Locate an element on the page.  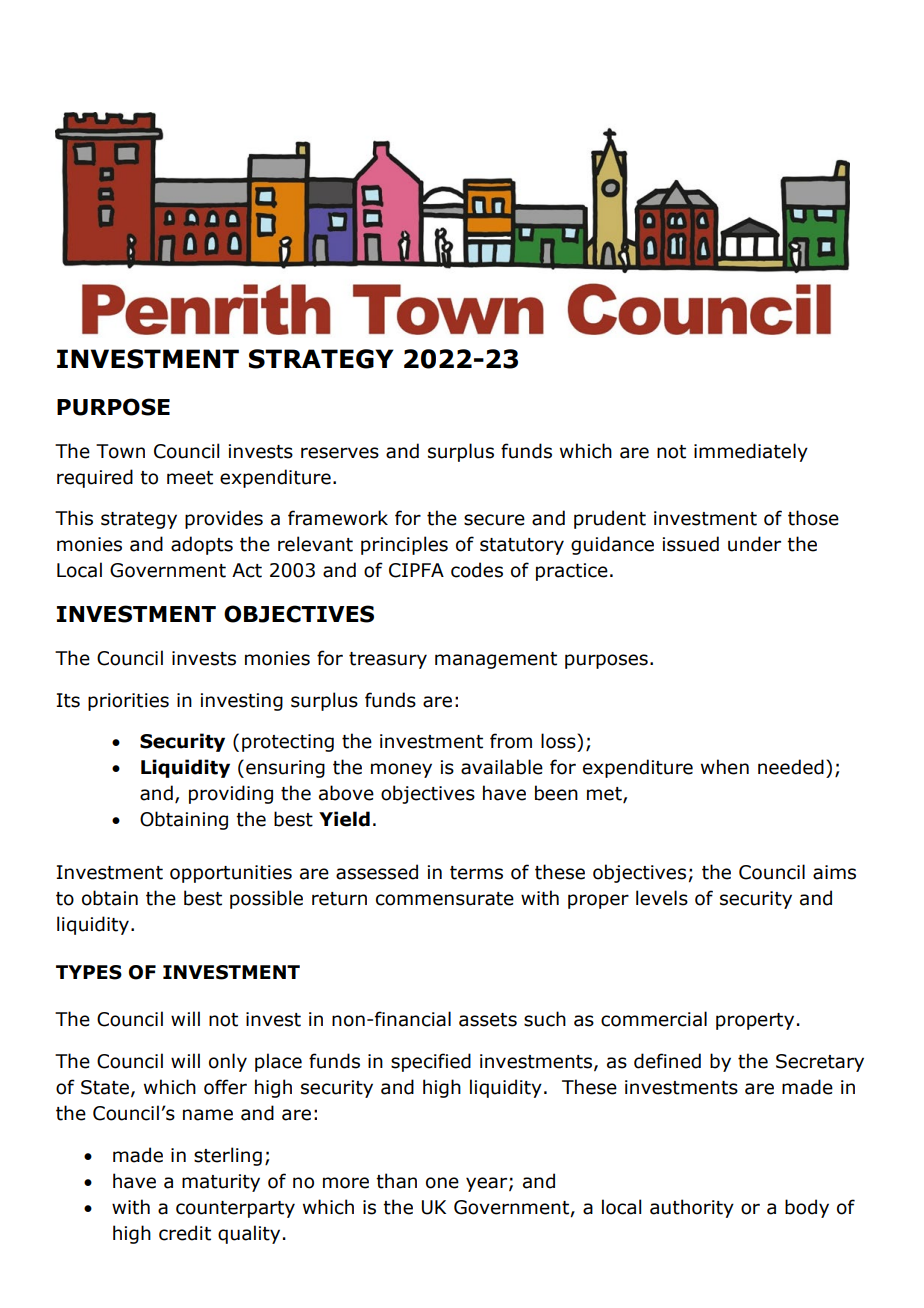
meet is located at coordinates (190, 478).
